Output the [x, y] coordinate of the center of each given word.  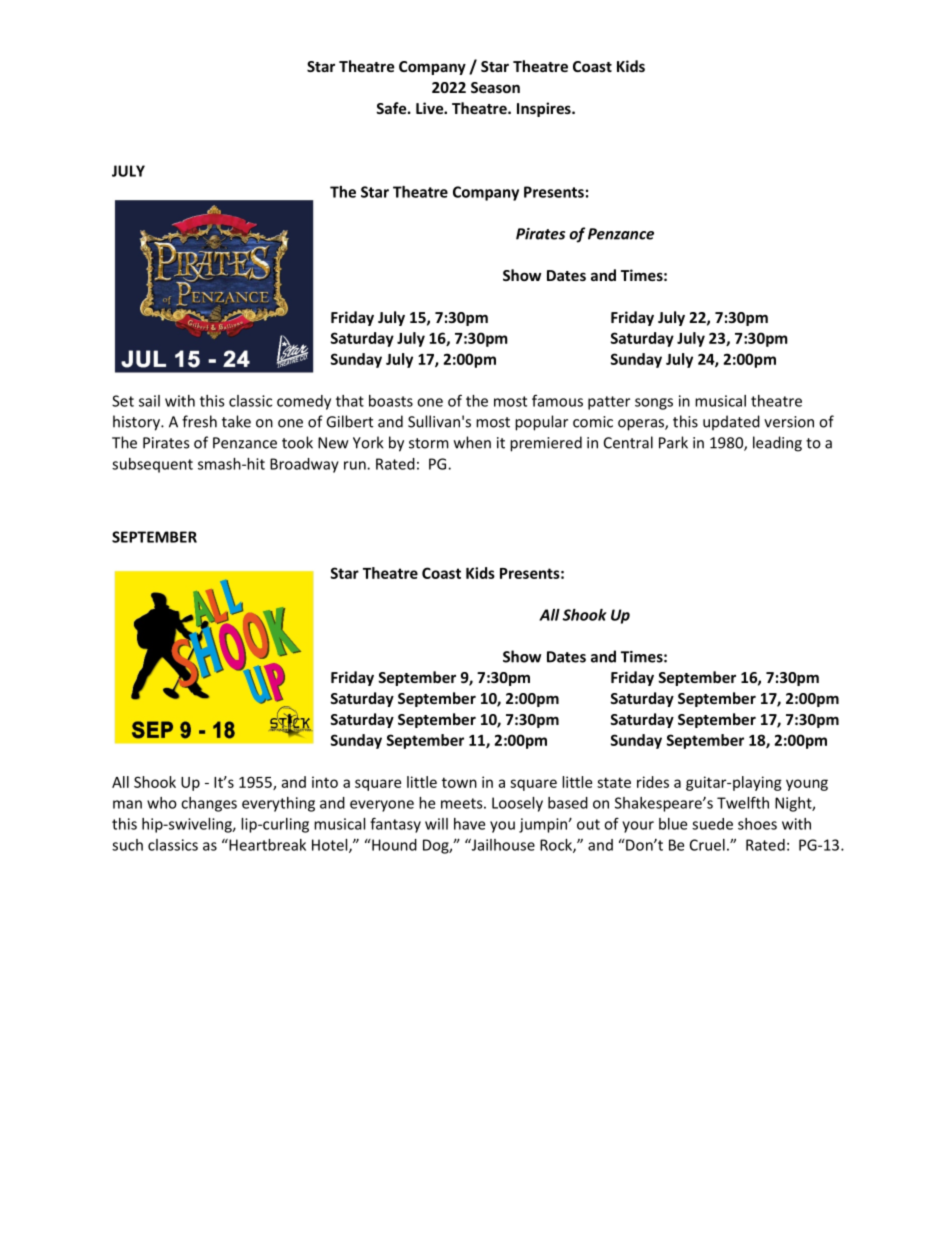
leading [777, 444]
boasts [391, 401]
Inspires [545, 109]
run [356, 465]
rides [653, 782]
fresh [199, 421]
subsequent [152, 465]
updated [731, 423]
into [325, 782]
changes [209, 804]
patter [609, 403]
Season [495, 87]
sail [149, 401]
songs [654, 404]
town [459, 782]
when [472, 442]
